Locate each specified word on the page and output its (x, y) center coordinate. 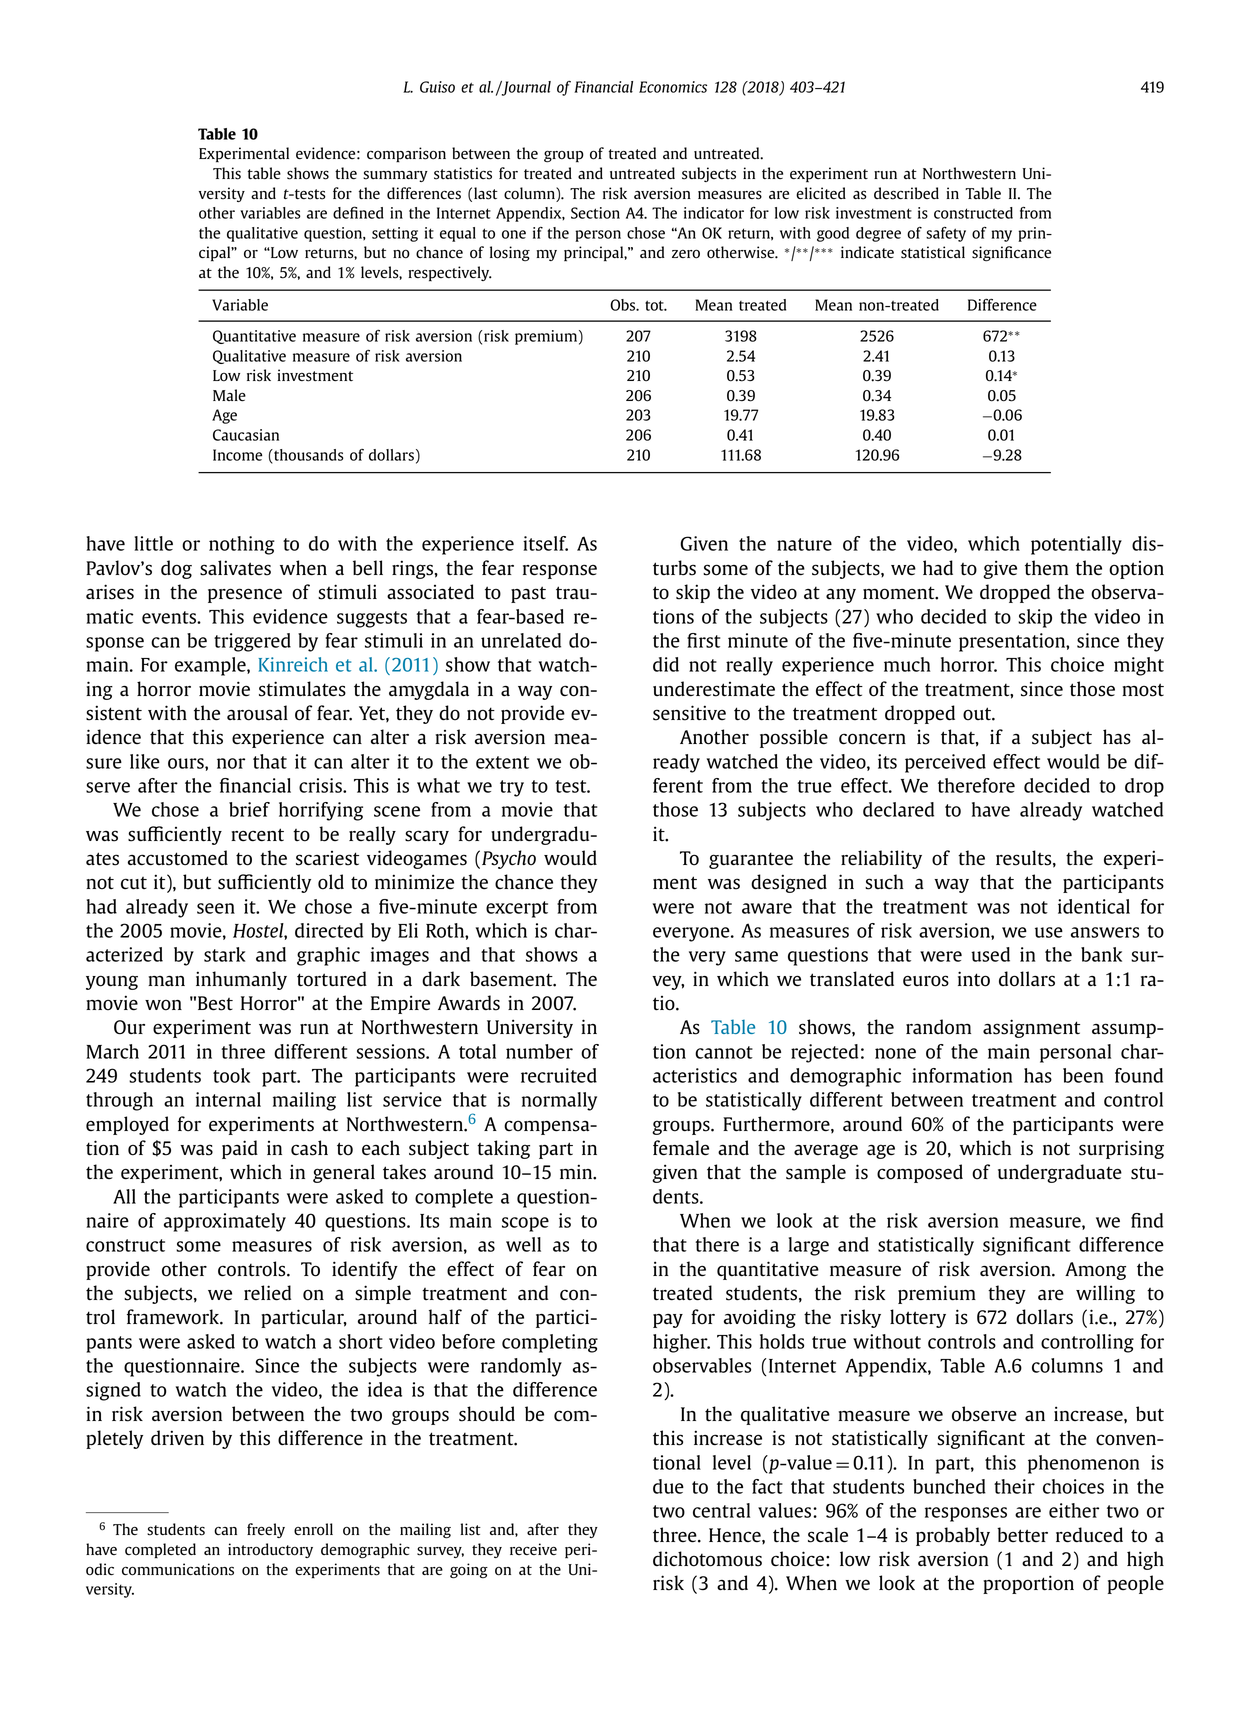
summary (395, 176)
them (1046, 568)
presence (245, 595)
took (231, 1075)
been (1083, 1075)
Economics (673, 87)
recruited (559, 1075)
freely (266, 1530)
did (666, 664)
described (906, 193)
